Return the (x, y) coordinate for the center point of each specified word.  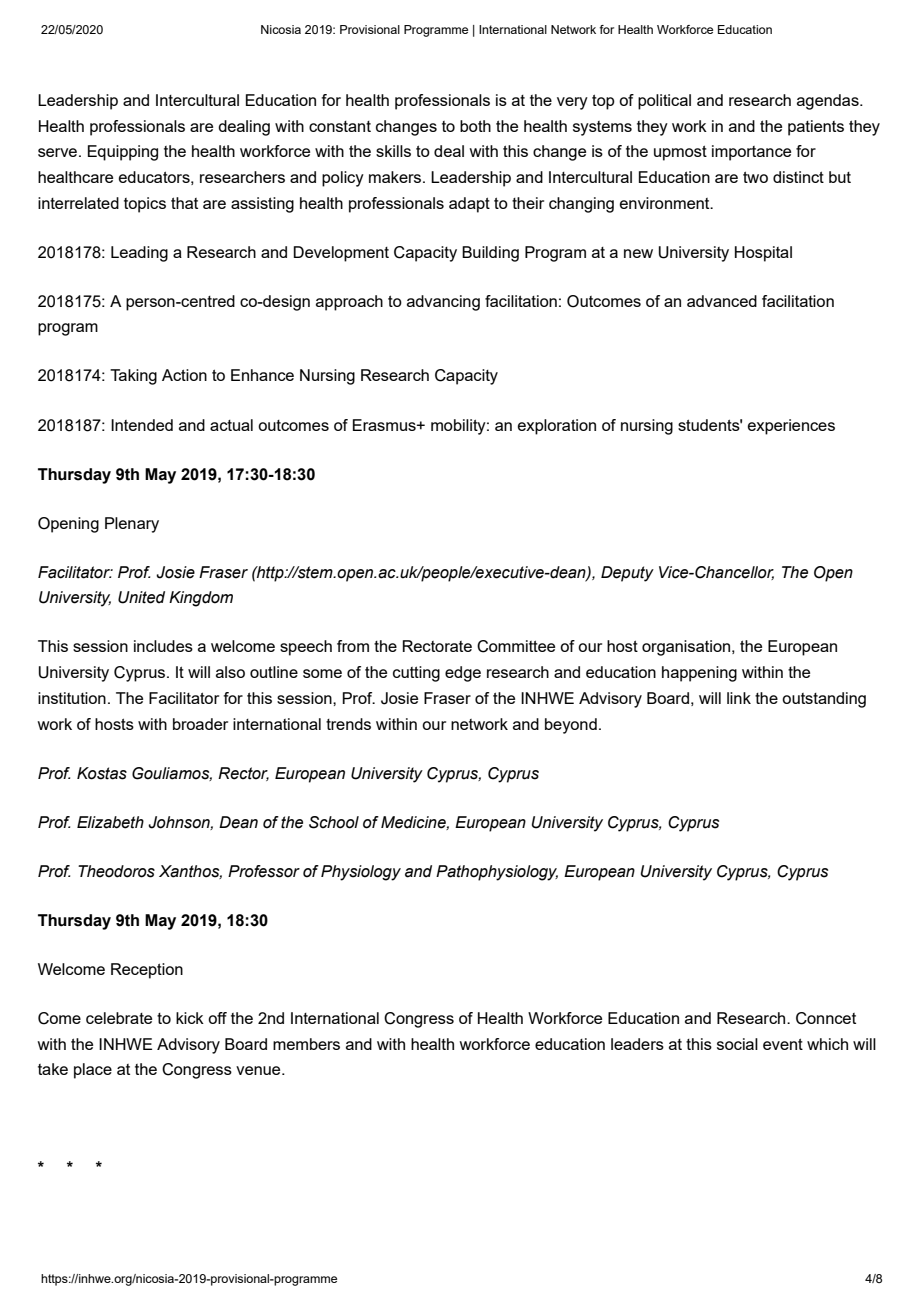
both (475, 126)
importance (751, 153)
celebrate (119, 1018)
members (306, 1044)
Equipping (123, 153)
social (737, 1044)
